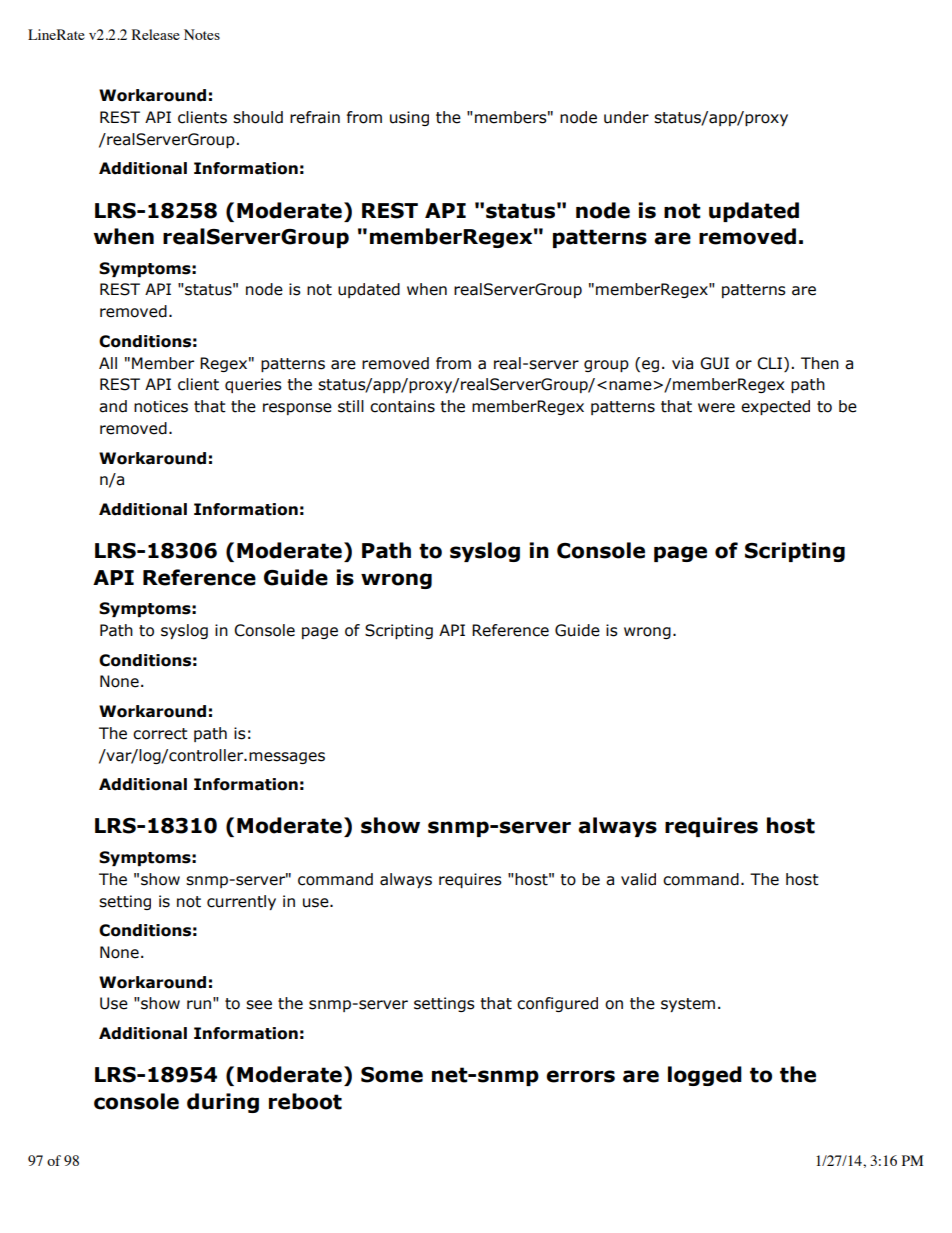  Describe the element at coordinates (223, 1103) in the screenshot. I see `during` at that location.
